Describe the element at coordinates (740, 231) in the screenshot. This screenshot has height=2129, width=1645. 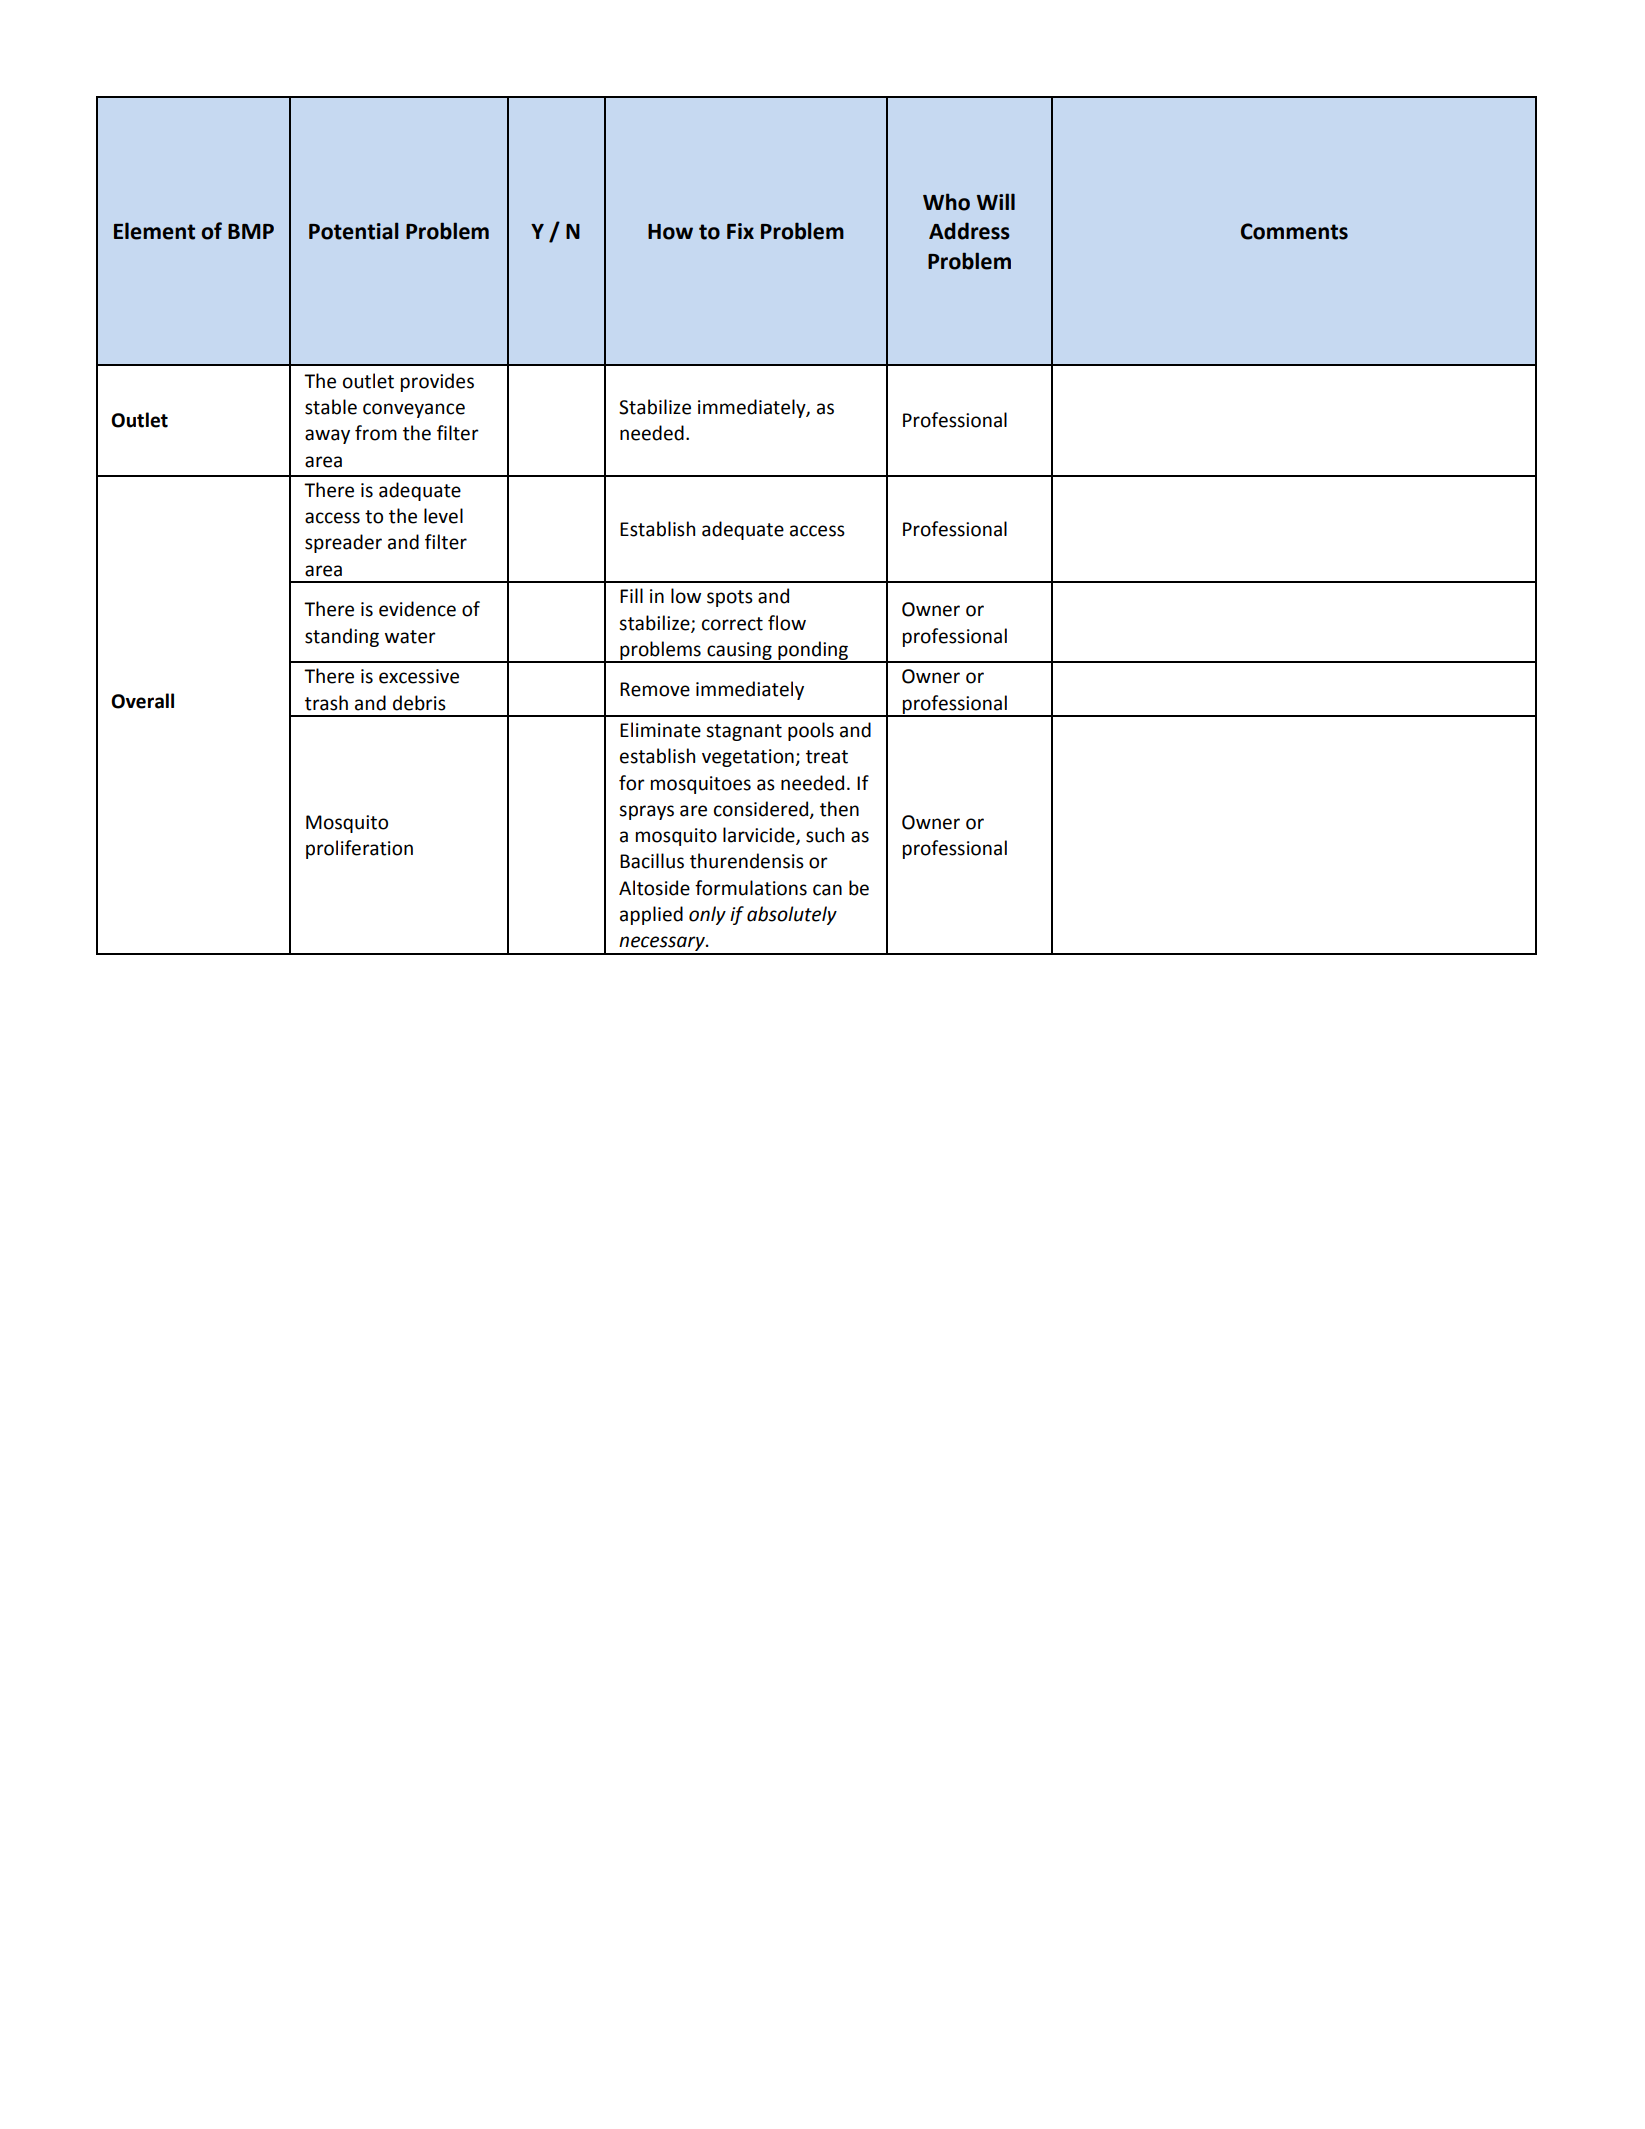
I see `Fix` at that location.
